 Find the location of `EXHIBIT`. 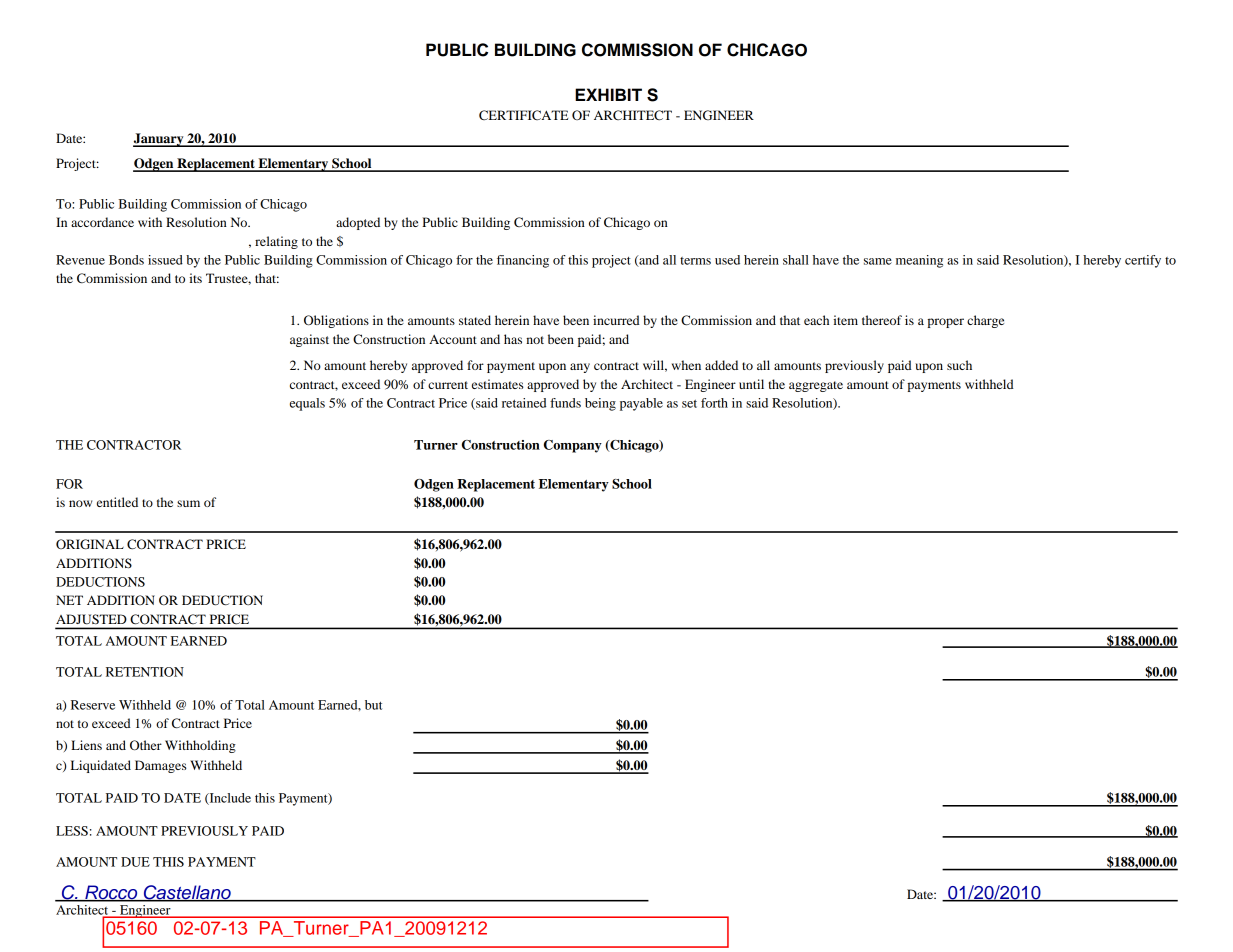

EXHIBIT is located at coordinates (608, 94).
